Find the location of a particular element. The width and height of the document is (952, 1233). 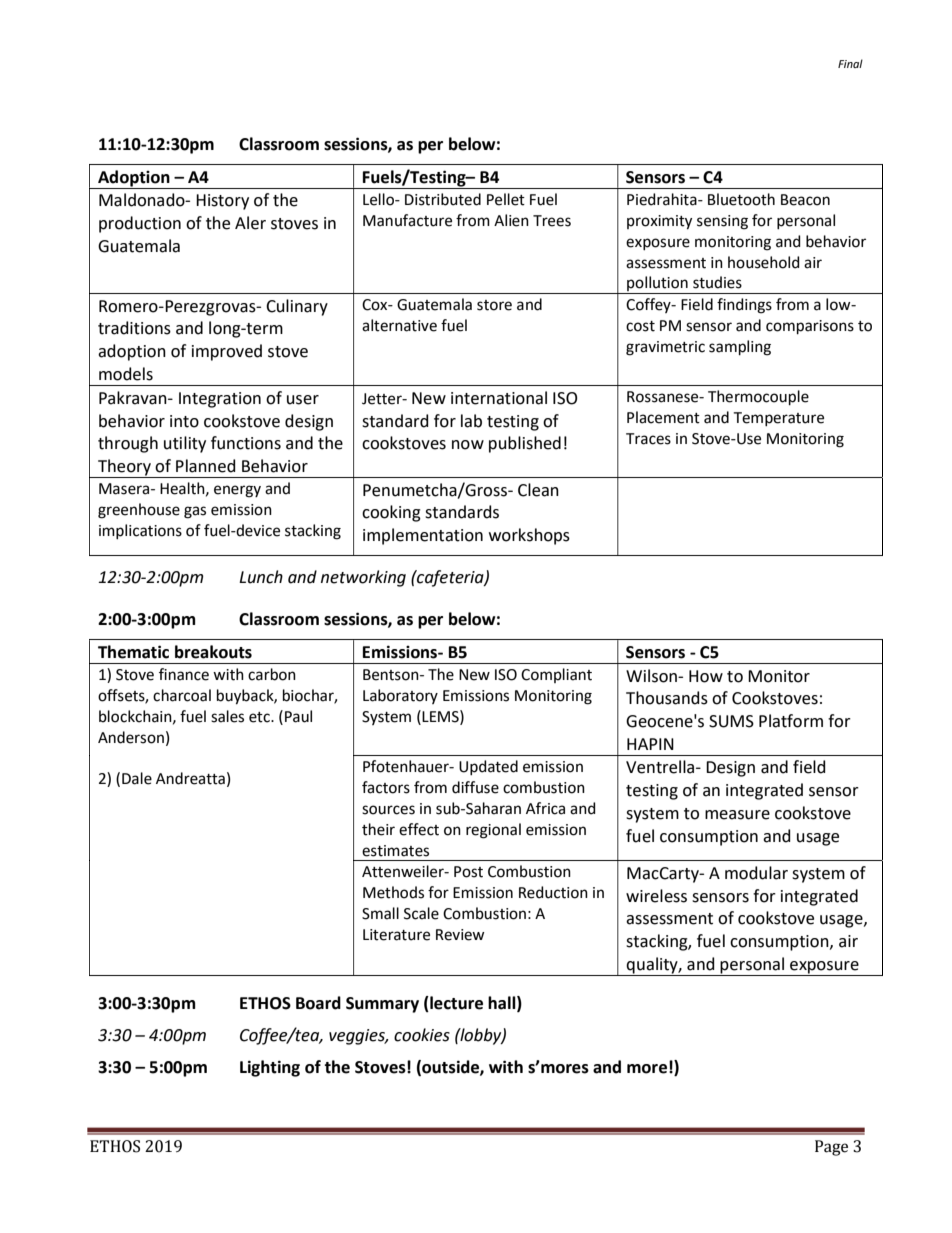

breakouts is located at coordinates (213, 652).
